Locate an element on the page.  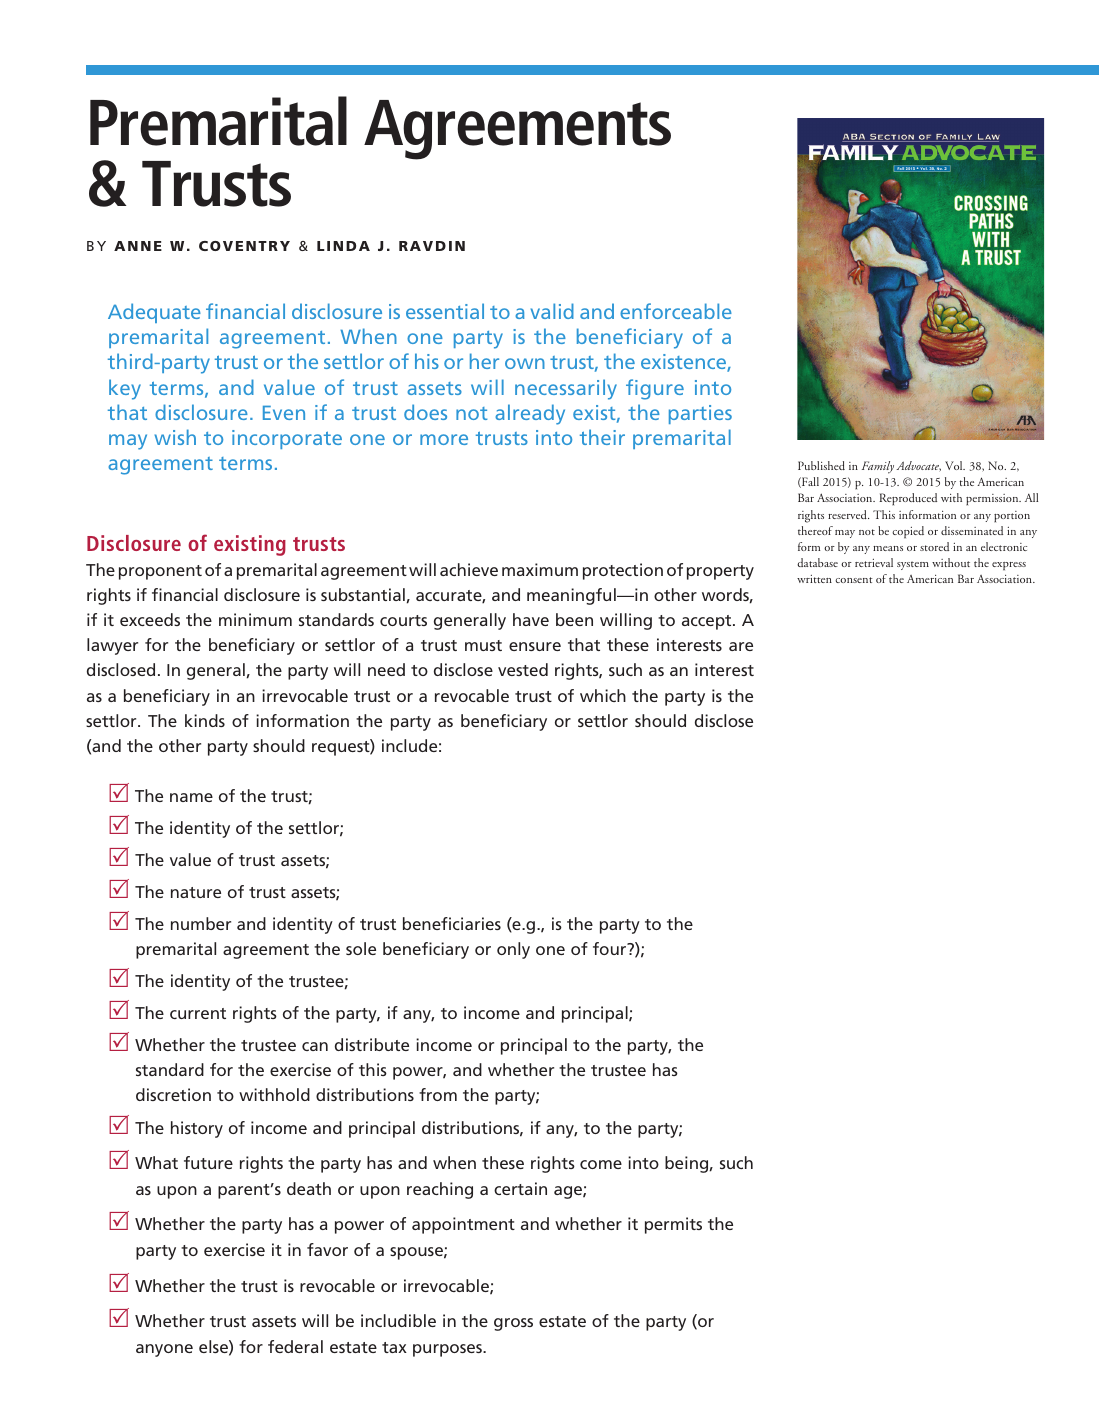
current is located at coordinates (198, 1013).
